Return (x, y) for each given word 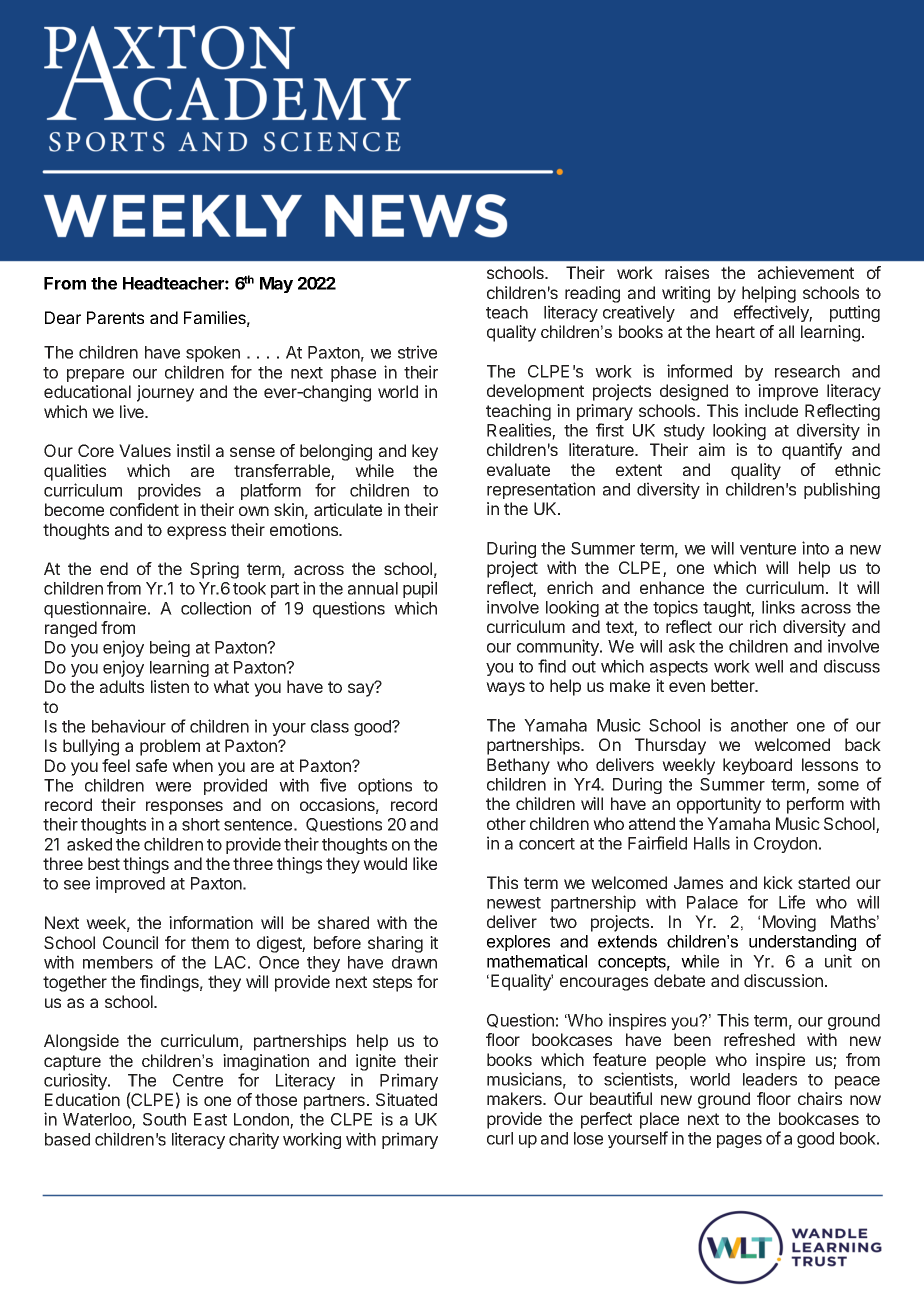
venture (768, 549)
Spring (214, 570)
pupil (420, 589)
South (164, 1119)
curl (500, 1138)
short (201, 824)
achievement (806, 272)
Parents (115, 317)
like (425, 863)
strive (417, 352)
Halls (712, 843)
